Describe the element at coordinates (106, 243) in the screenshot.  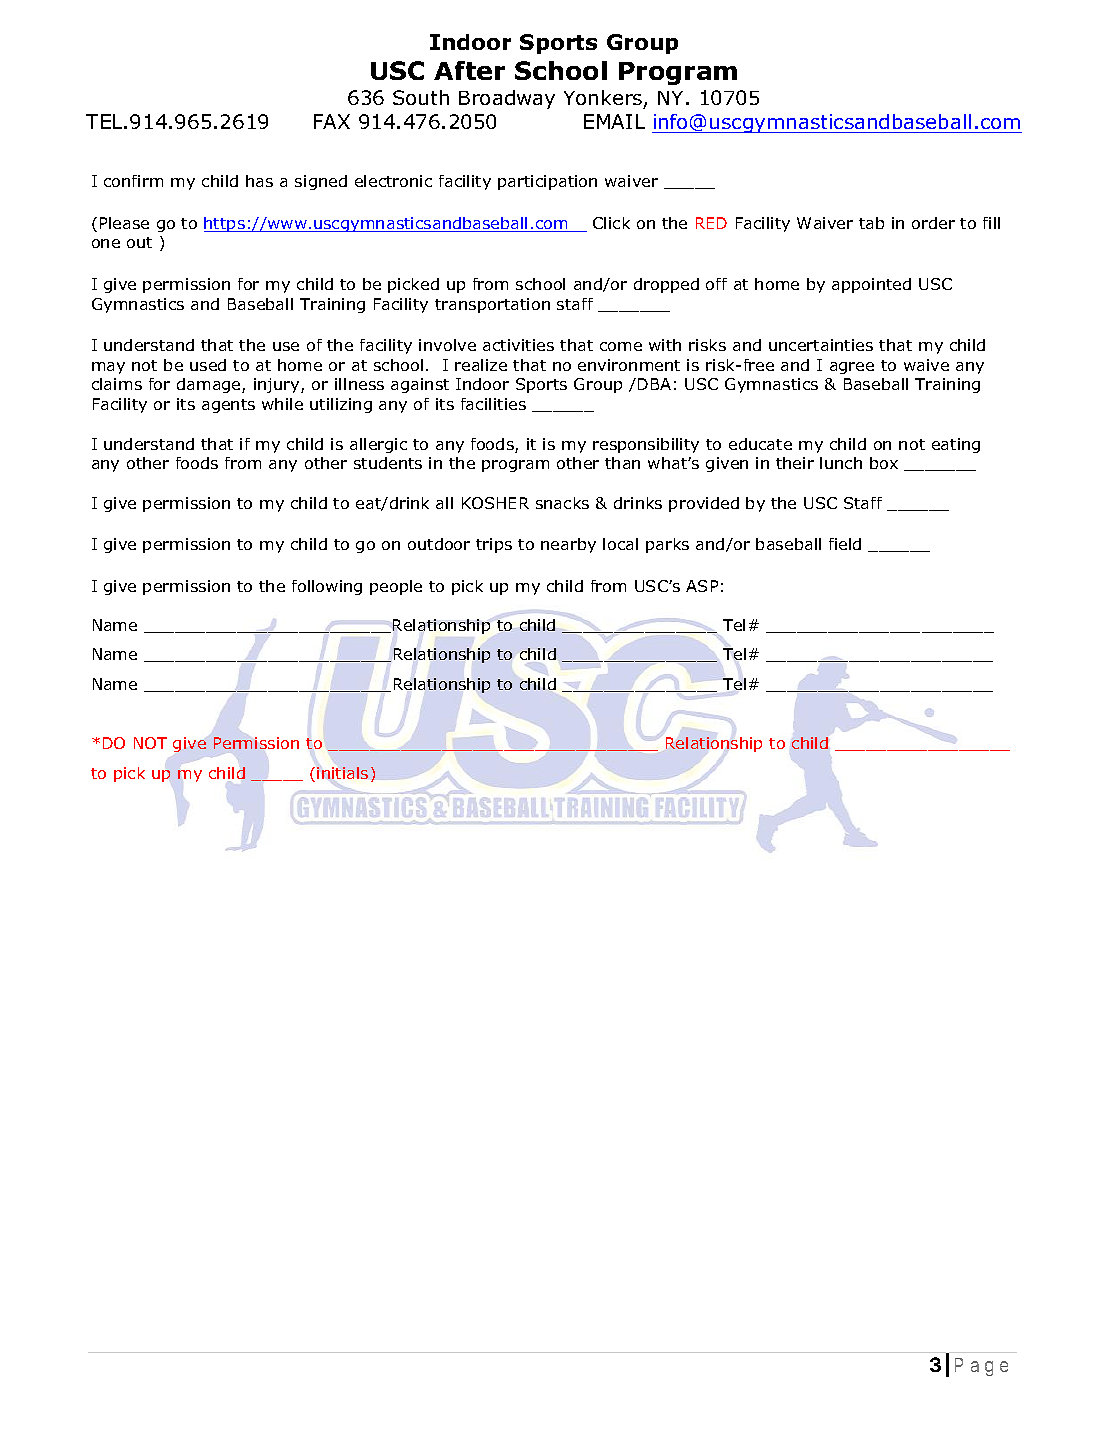
I see `one` at that location.
